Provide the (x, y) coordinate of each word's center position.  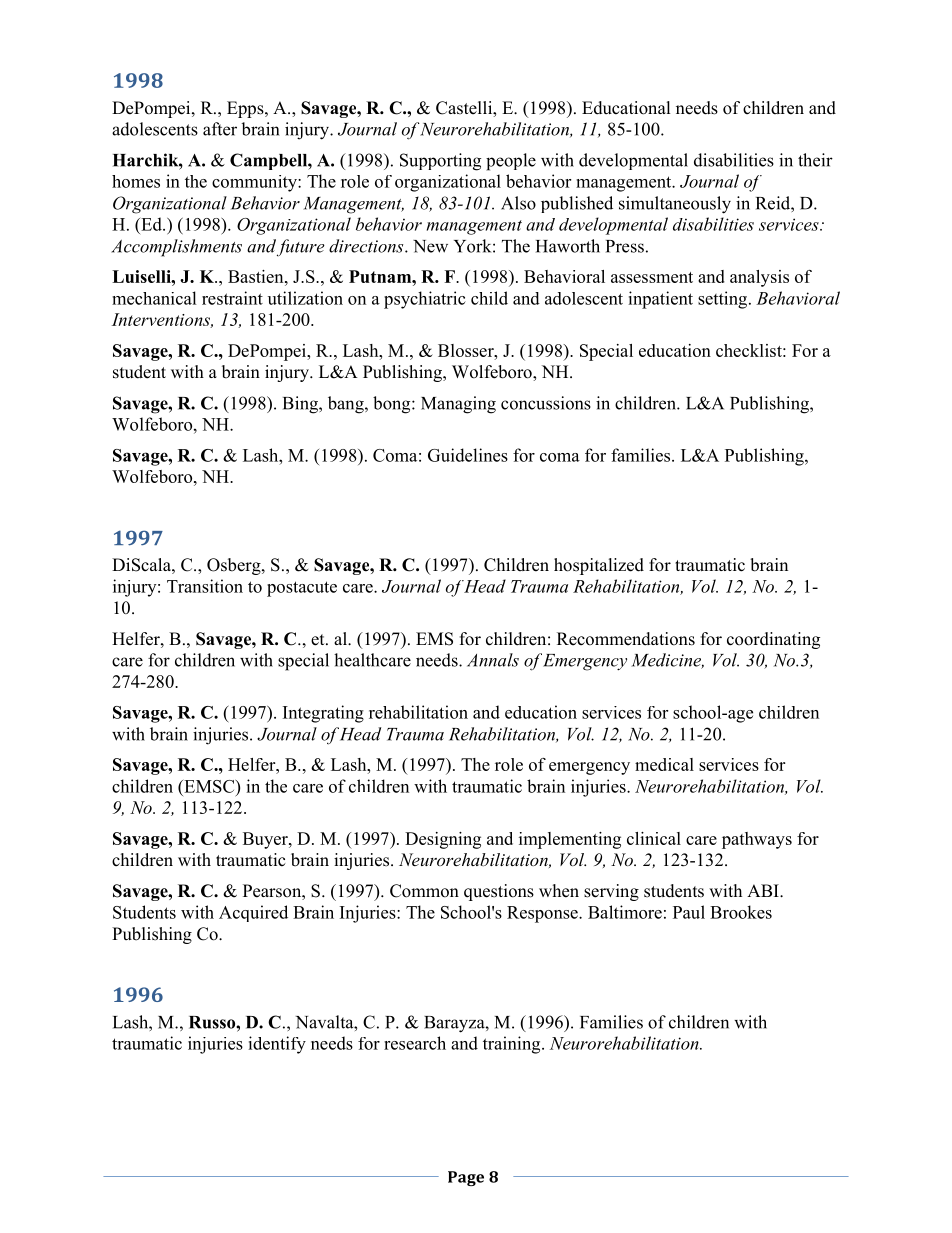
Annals (493, 660)
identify (277, 1045)
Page (466, 1178)
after (220, 129)
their (815, 160)
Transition (205, 586)
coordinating (773, 640)
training (513, 1045)
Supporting (440, 162)
